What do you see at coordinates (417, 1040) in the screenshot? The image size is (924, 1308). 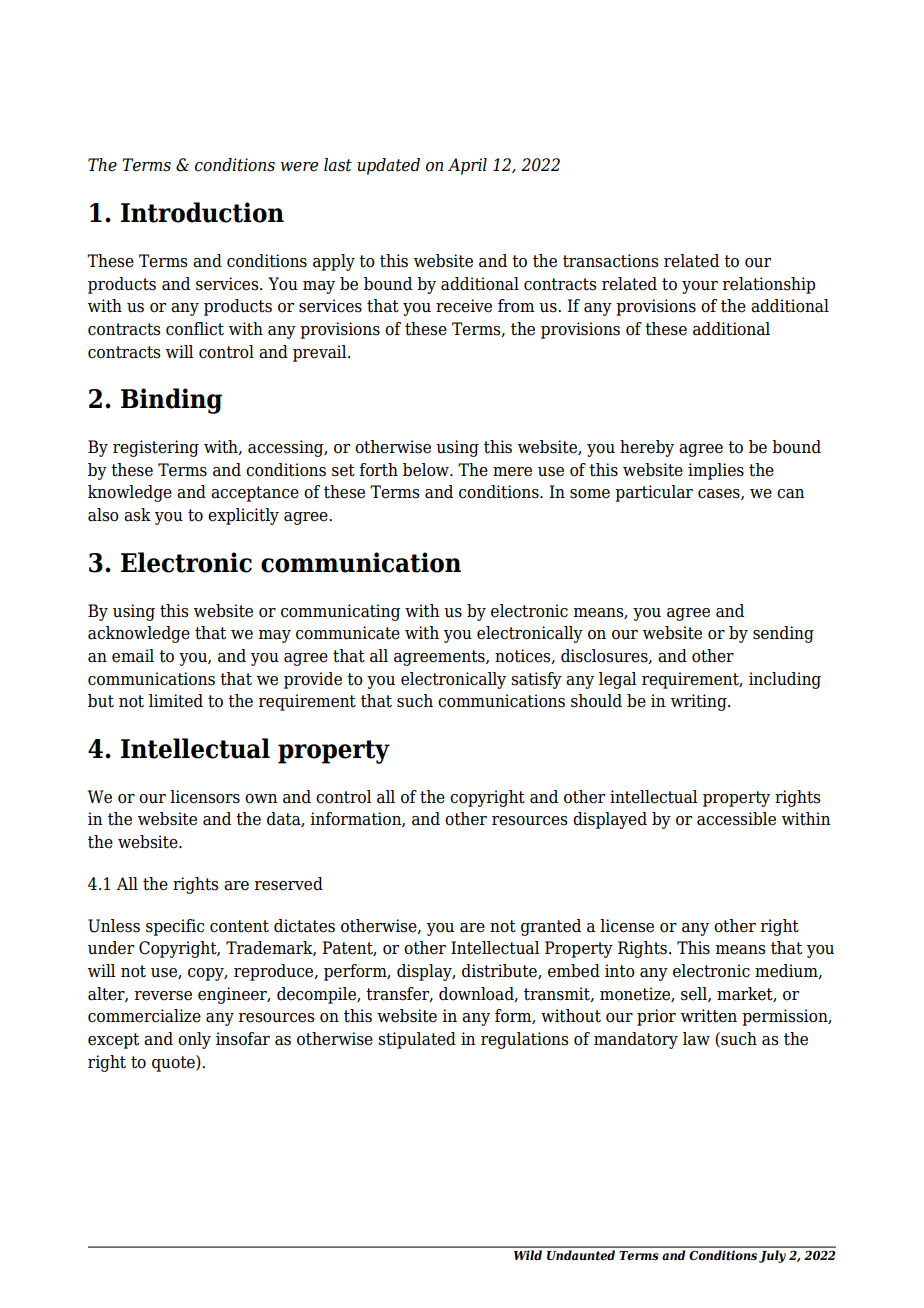 I see `stipulated` at bounding box center [417, 1040].
